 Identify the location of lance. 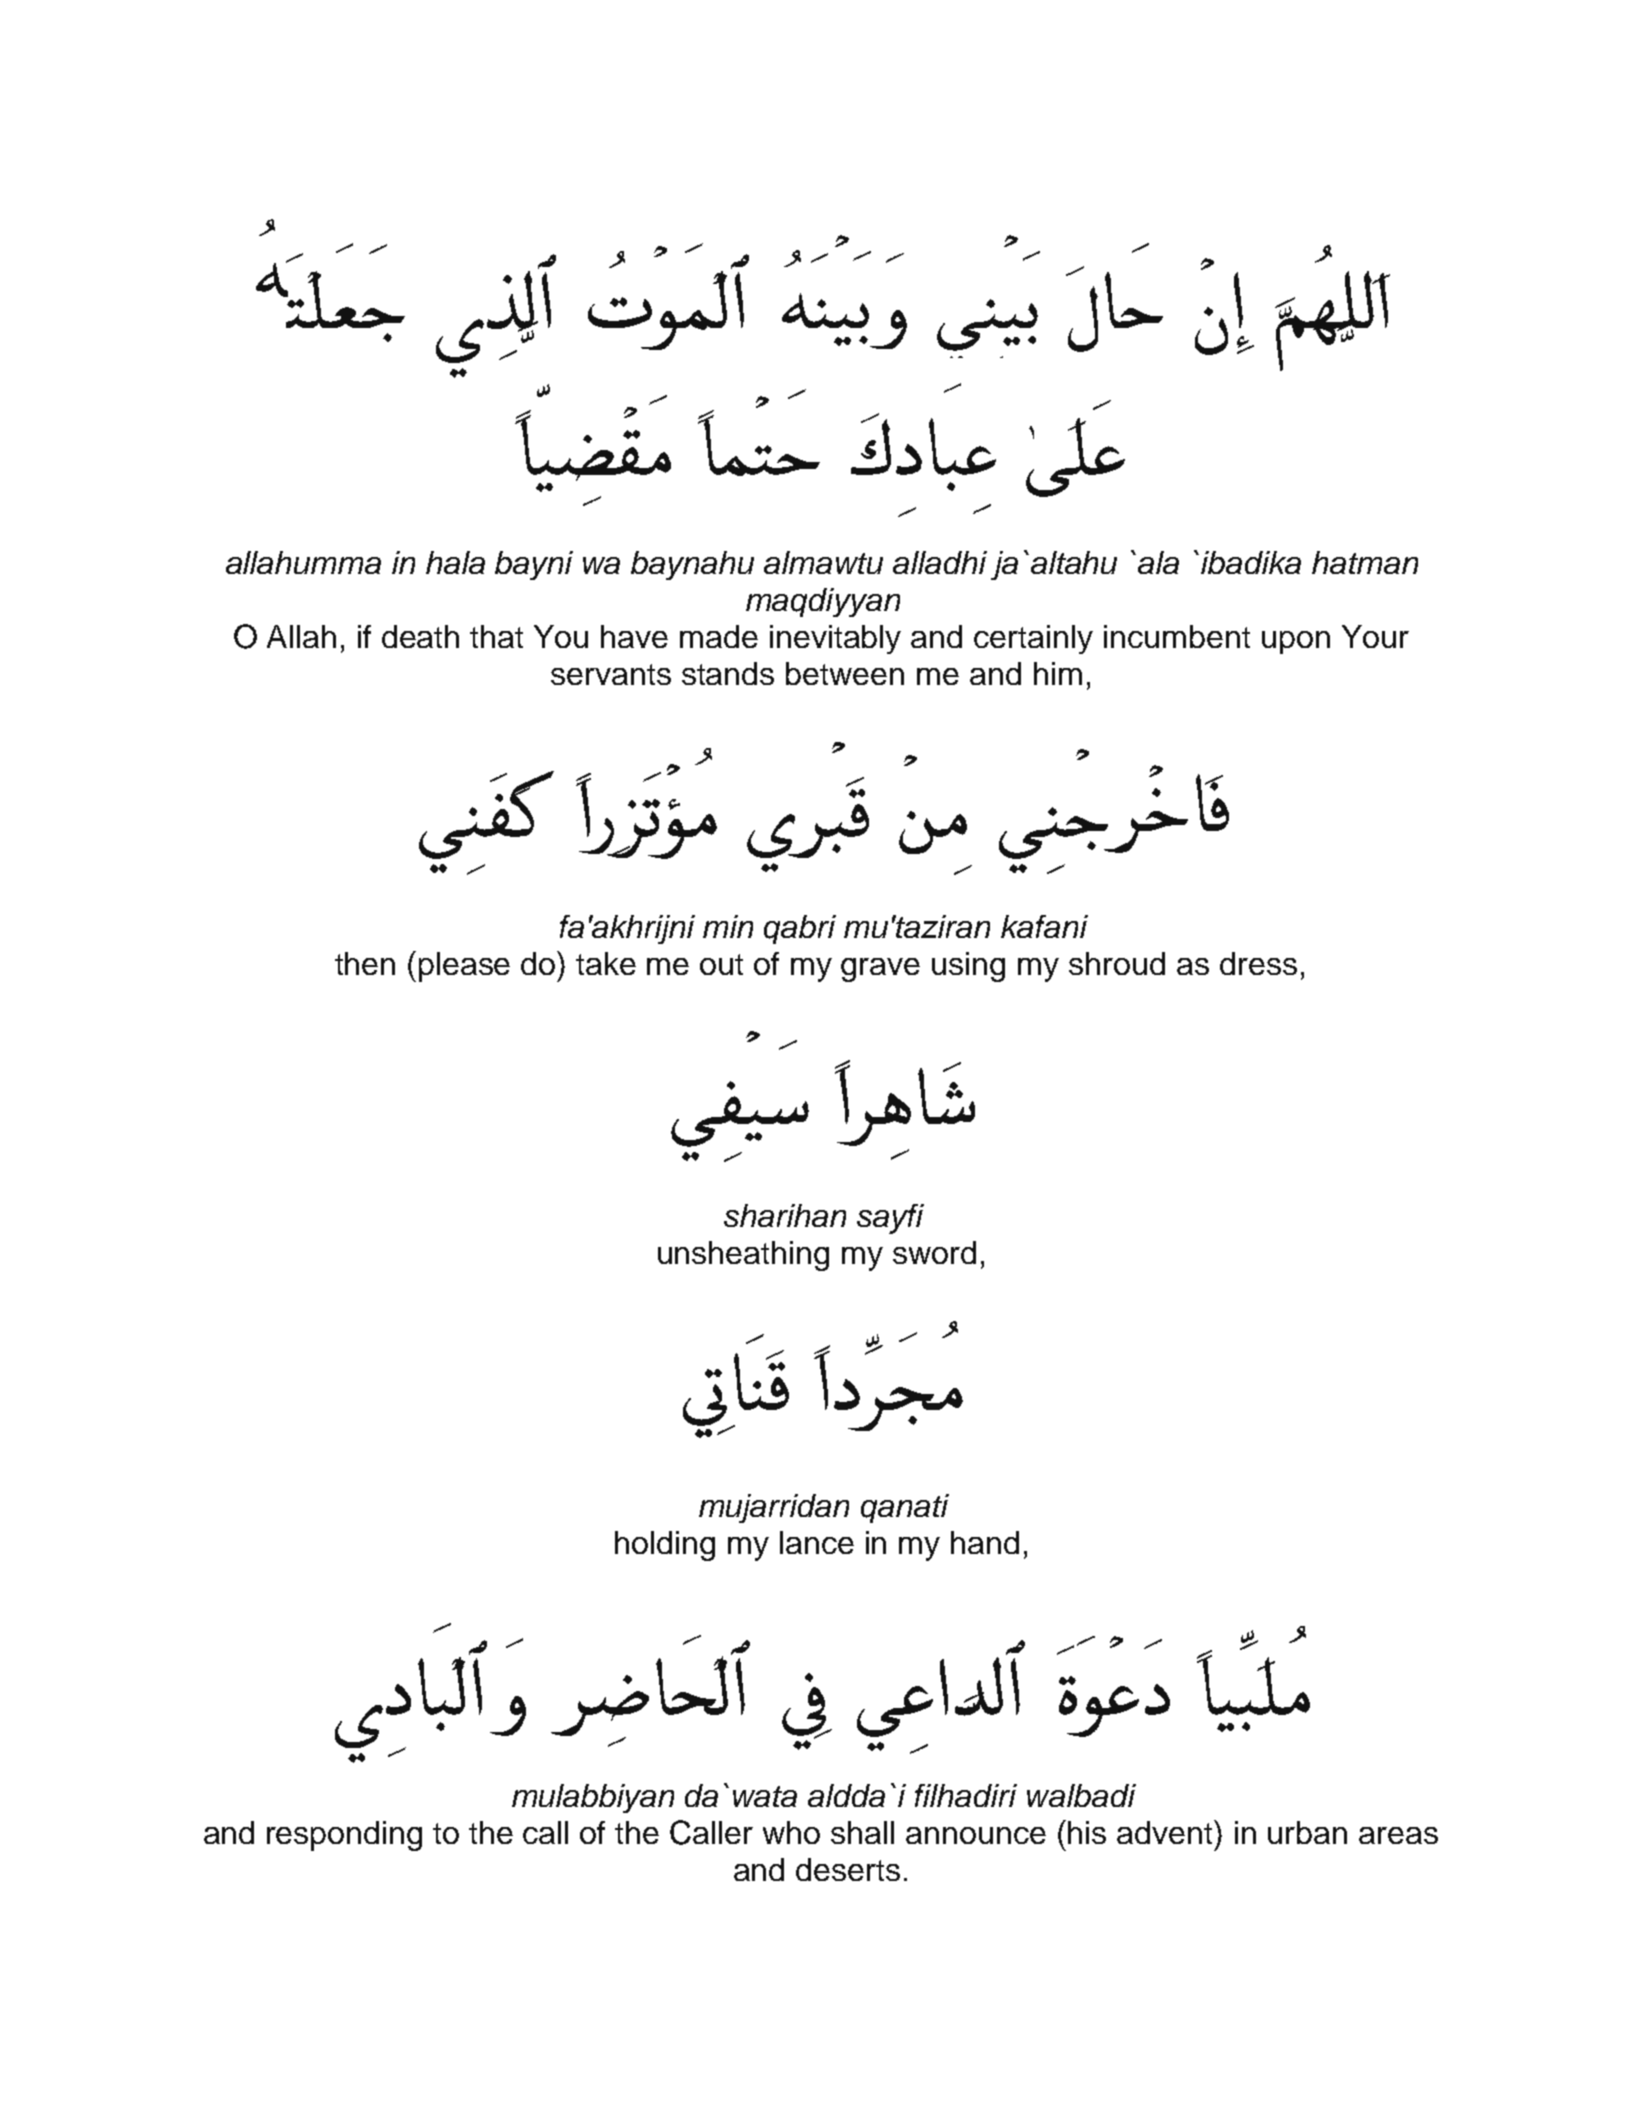
(817, 1542).
